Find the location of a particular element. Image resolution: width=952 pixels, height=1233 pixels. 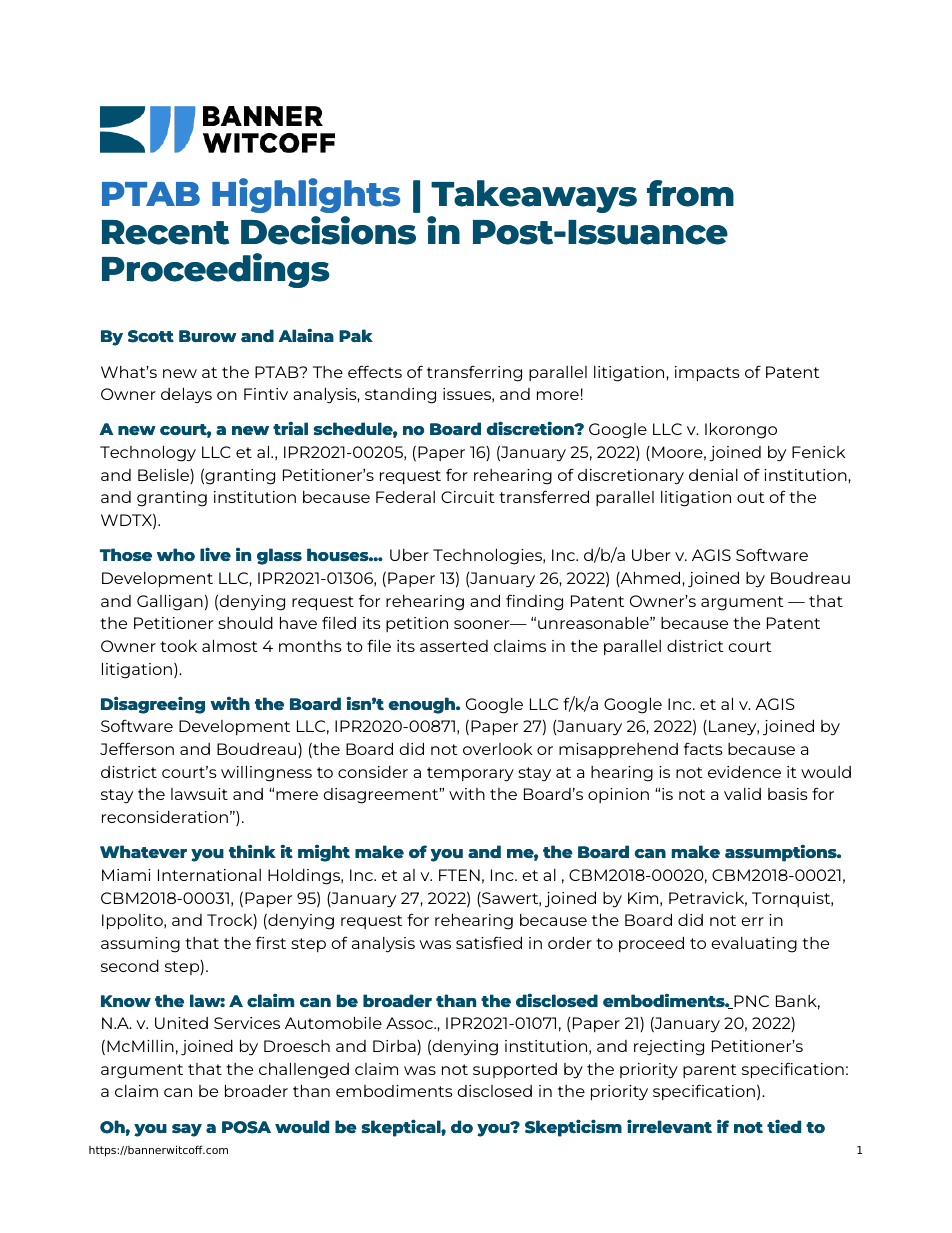

lawsuit is located at coordinates (199, 794).
